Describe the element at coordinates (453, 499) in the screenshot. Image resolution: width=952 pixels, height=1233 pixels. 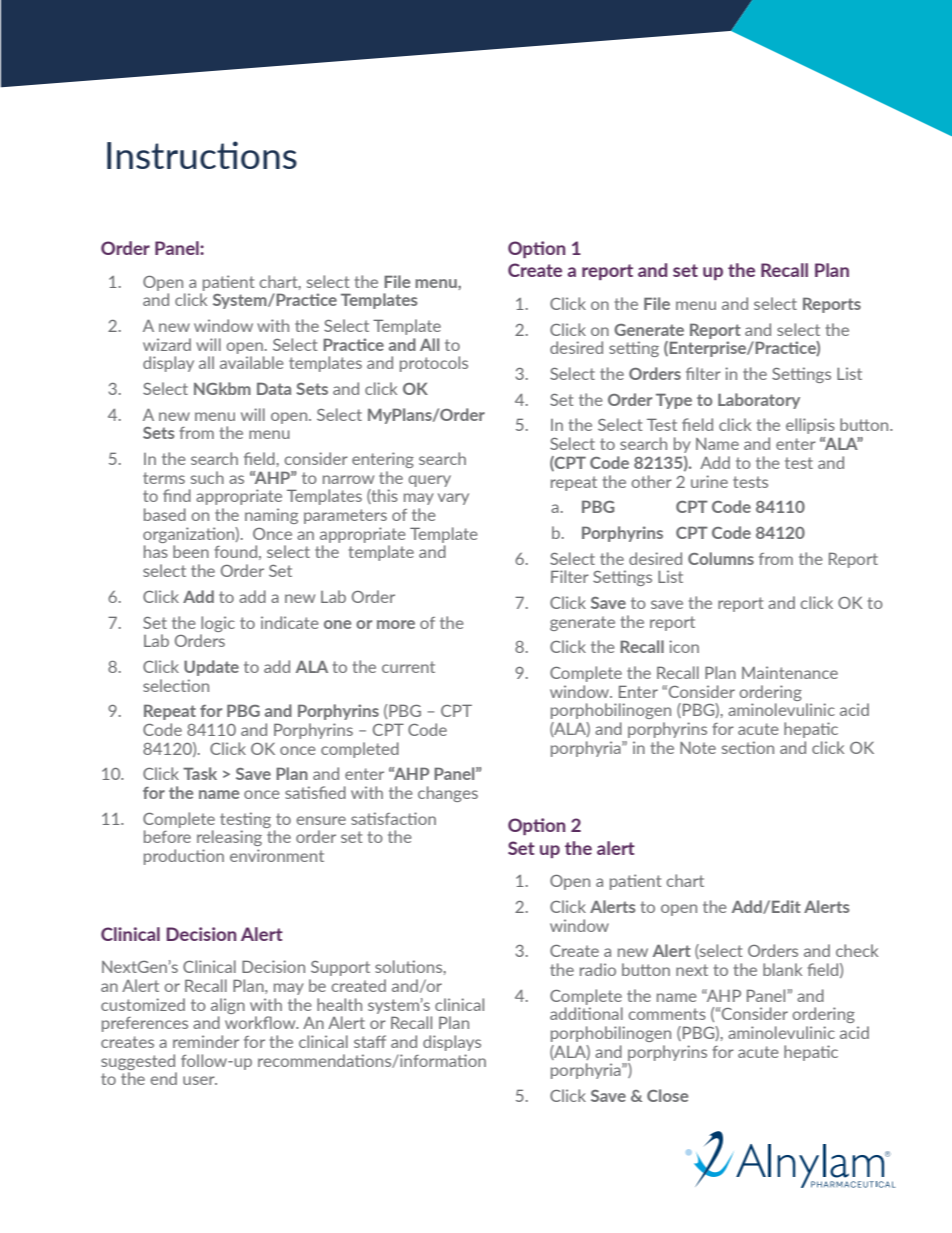
I see `vary` at that location.
